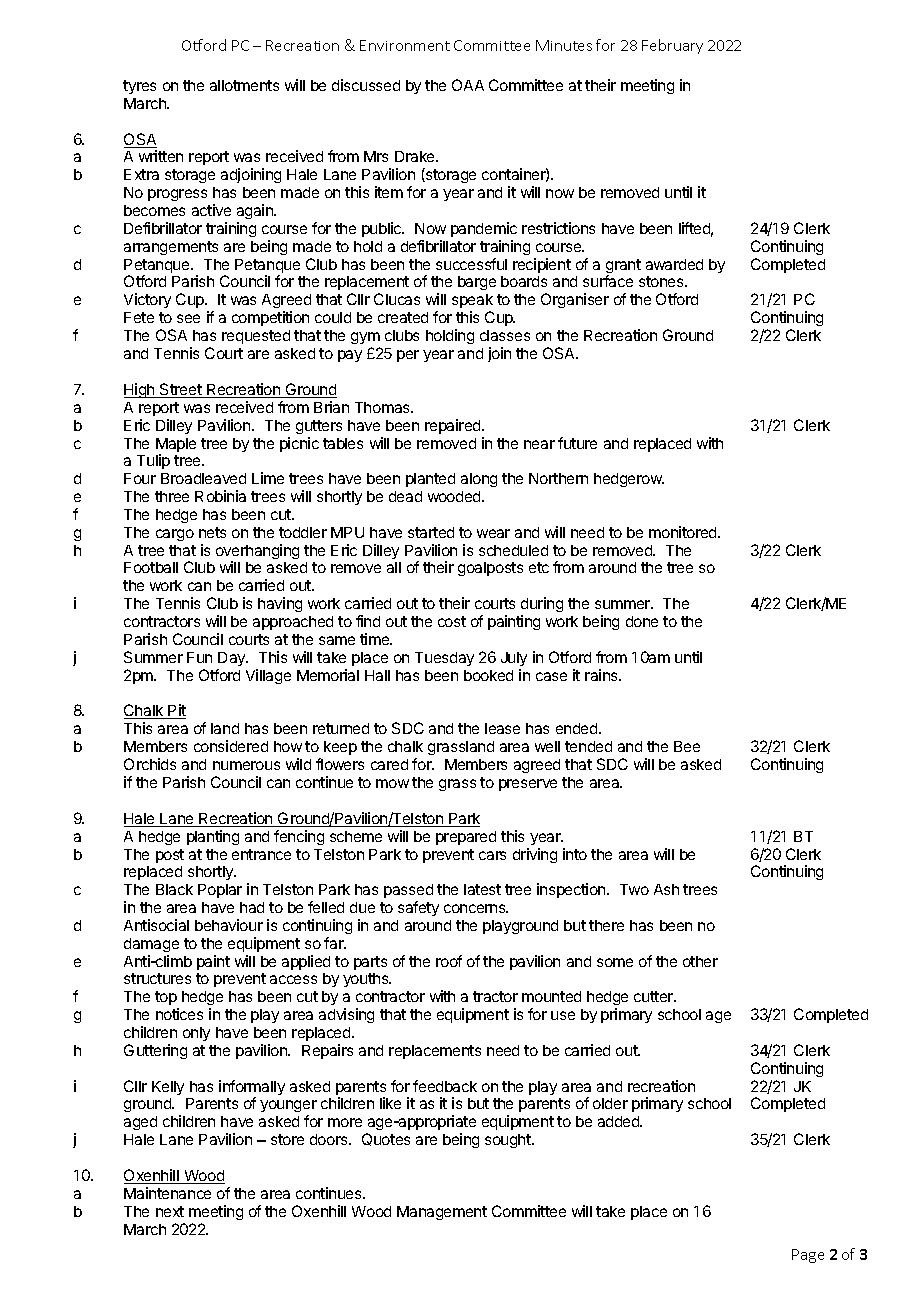 Image resolution: width=924 pixels, height=1308 pixels. I want to click on stones, so click(662, 281).
